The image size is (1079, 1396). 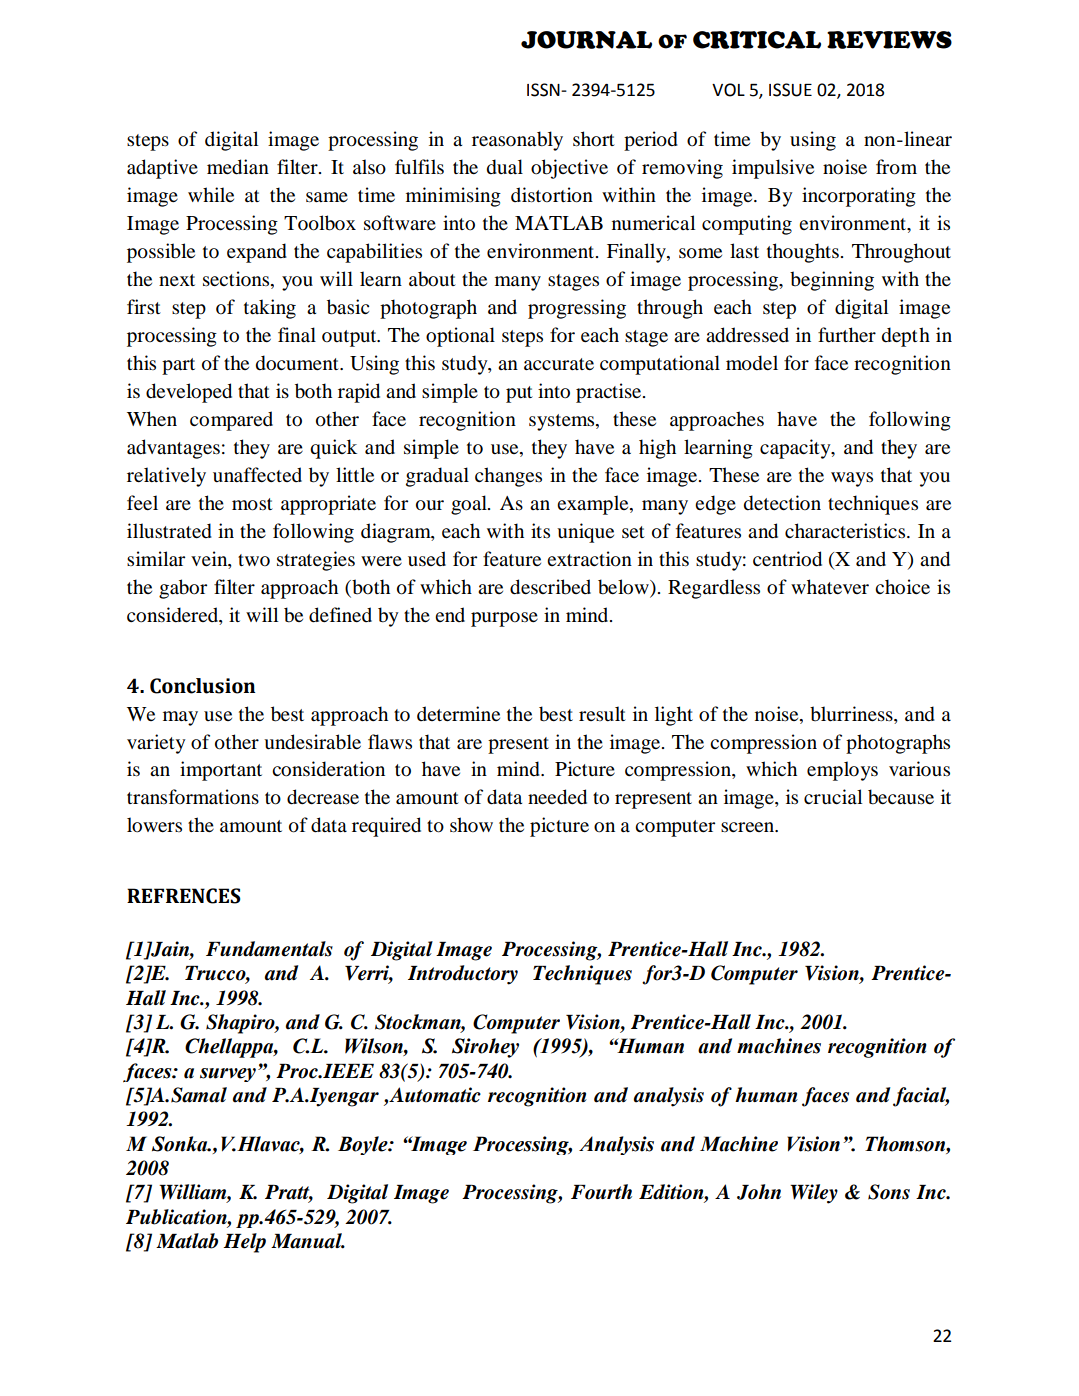 I want to click on Conclusion, so click(x=202, y=686).
